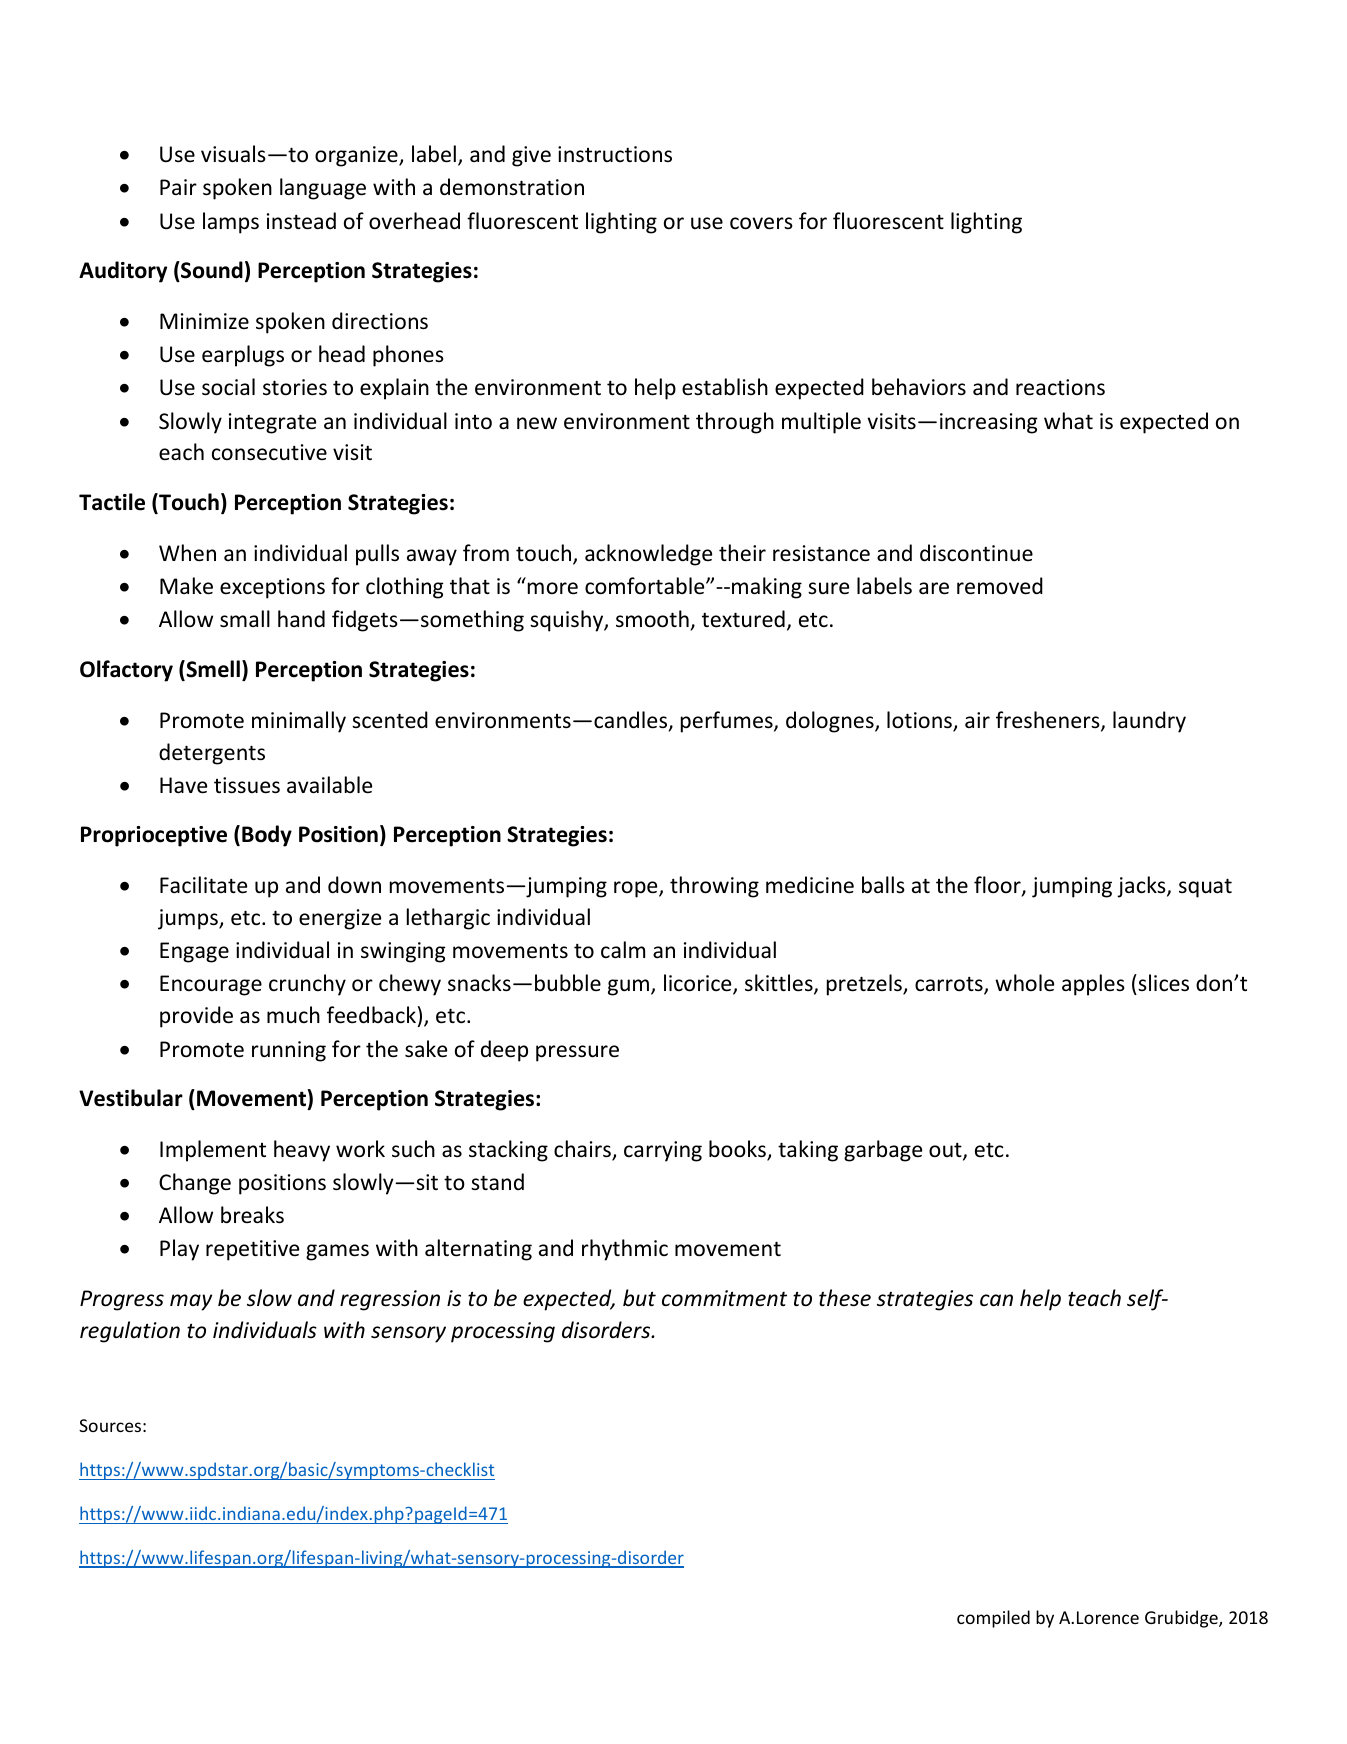  I want to click on reactions, so click(1060, 387).
